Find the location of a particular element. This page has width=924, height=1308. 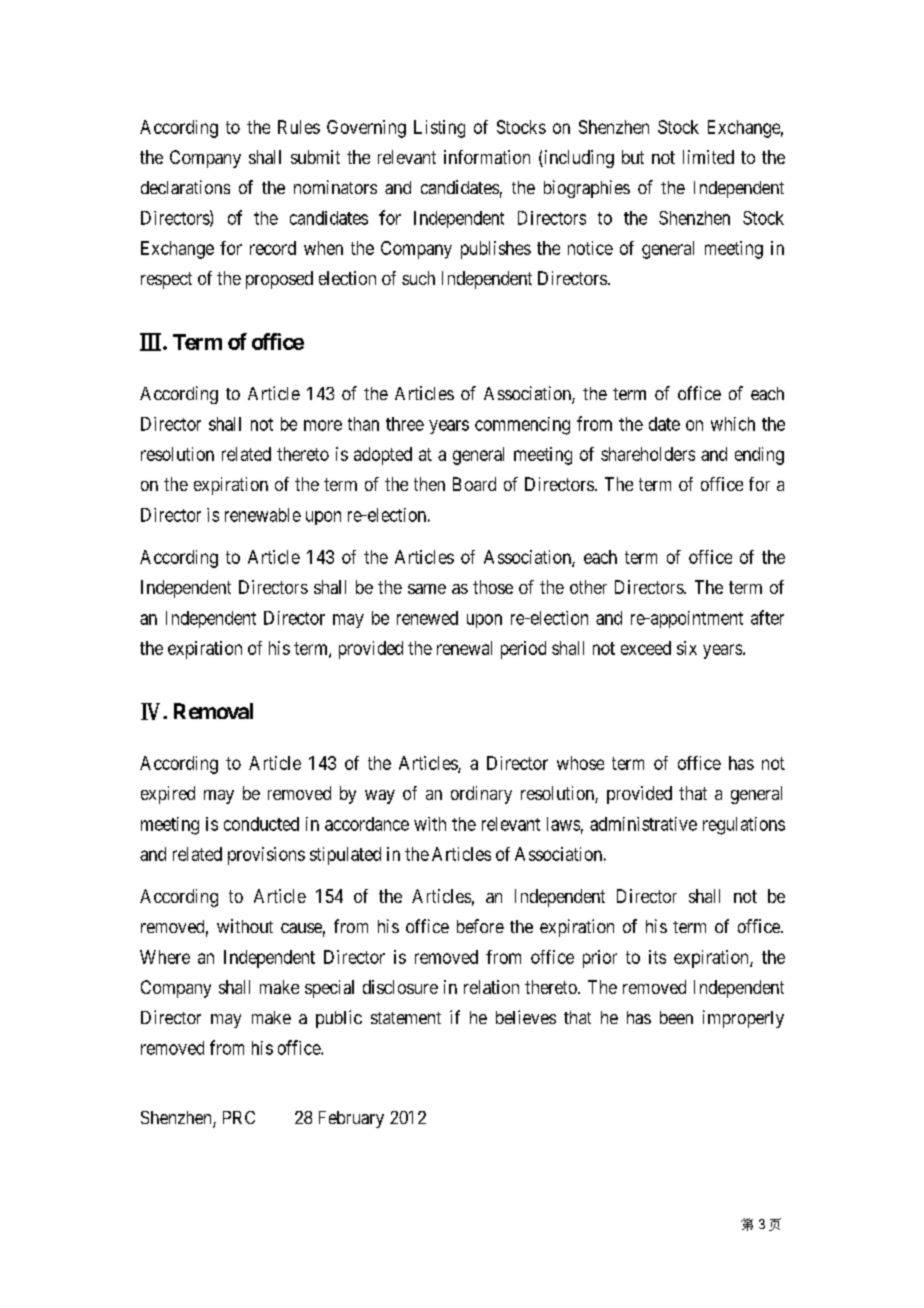

ordinary is located at coordinates (481, 795).
